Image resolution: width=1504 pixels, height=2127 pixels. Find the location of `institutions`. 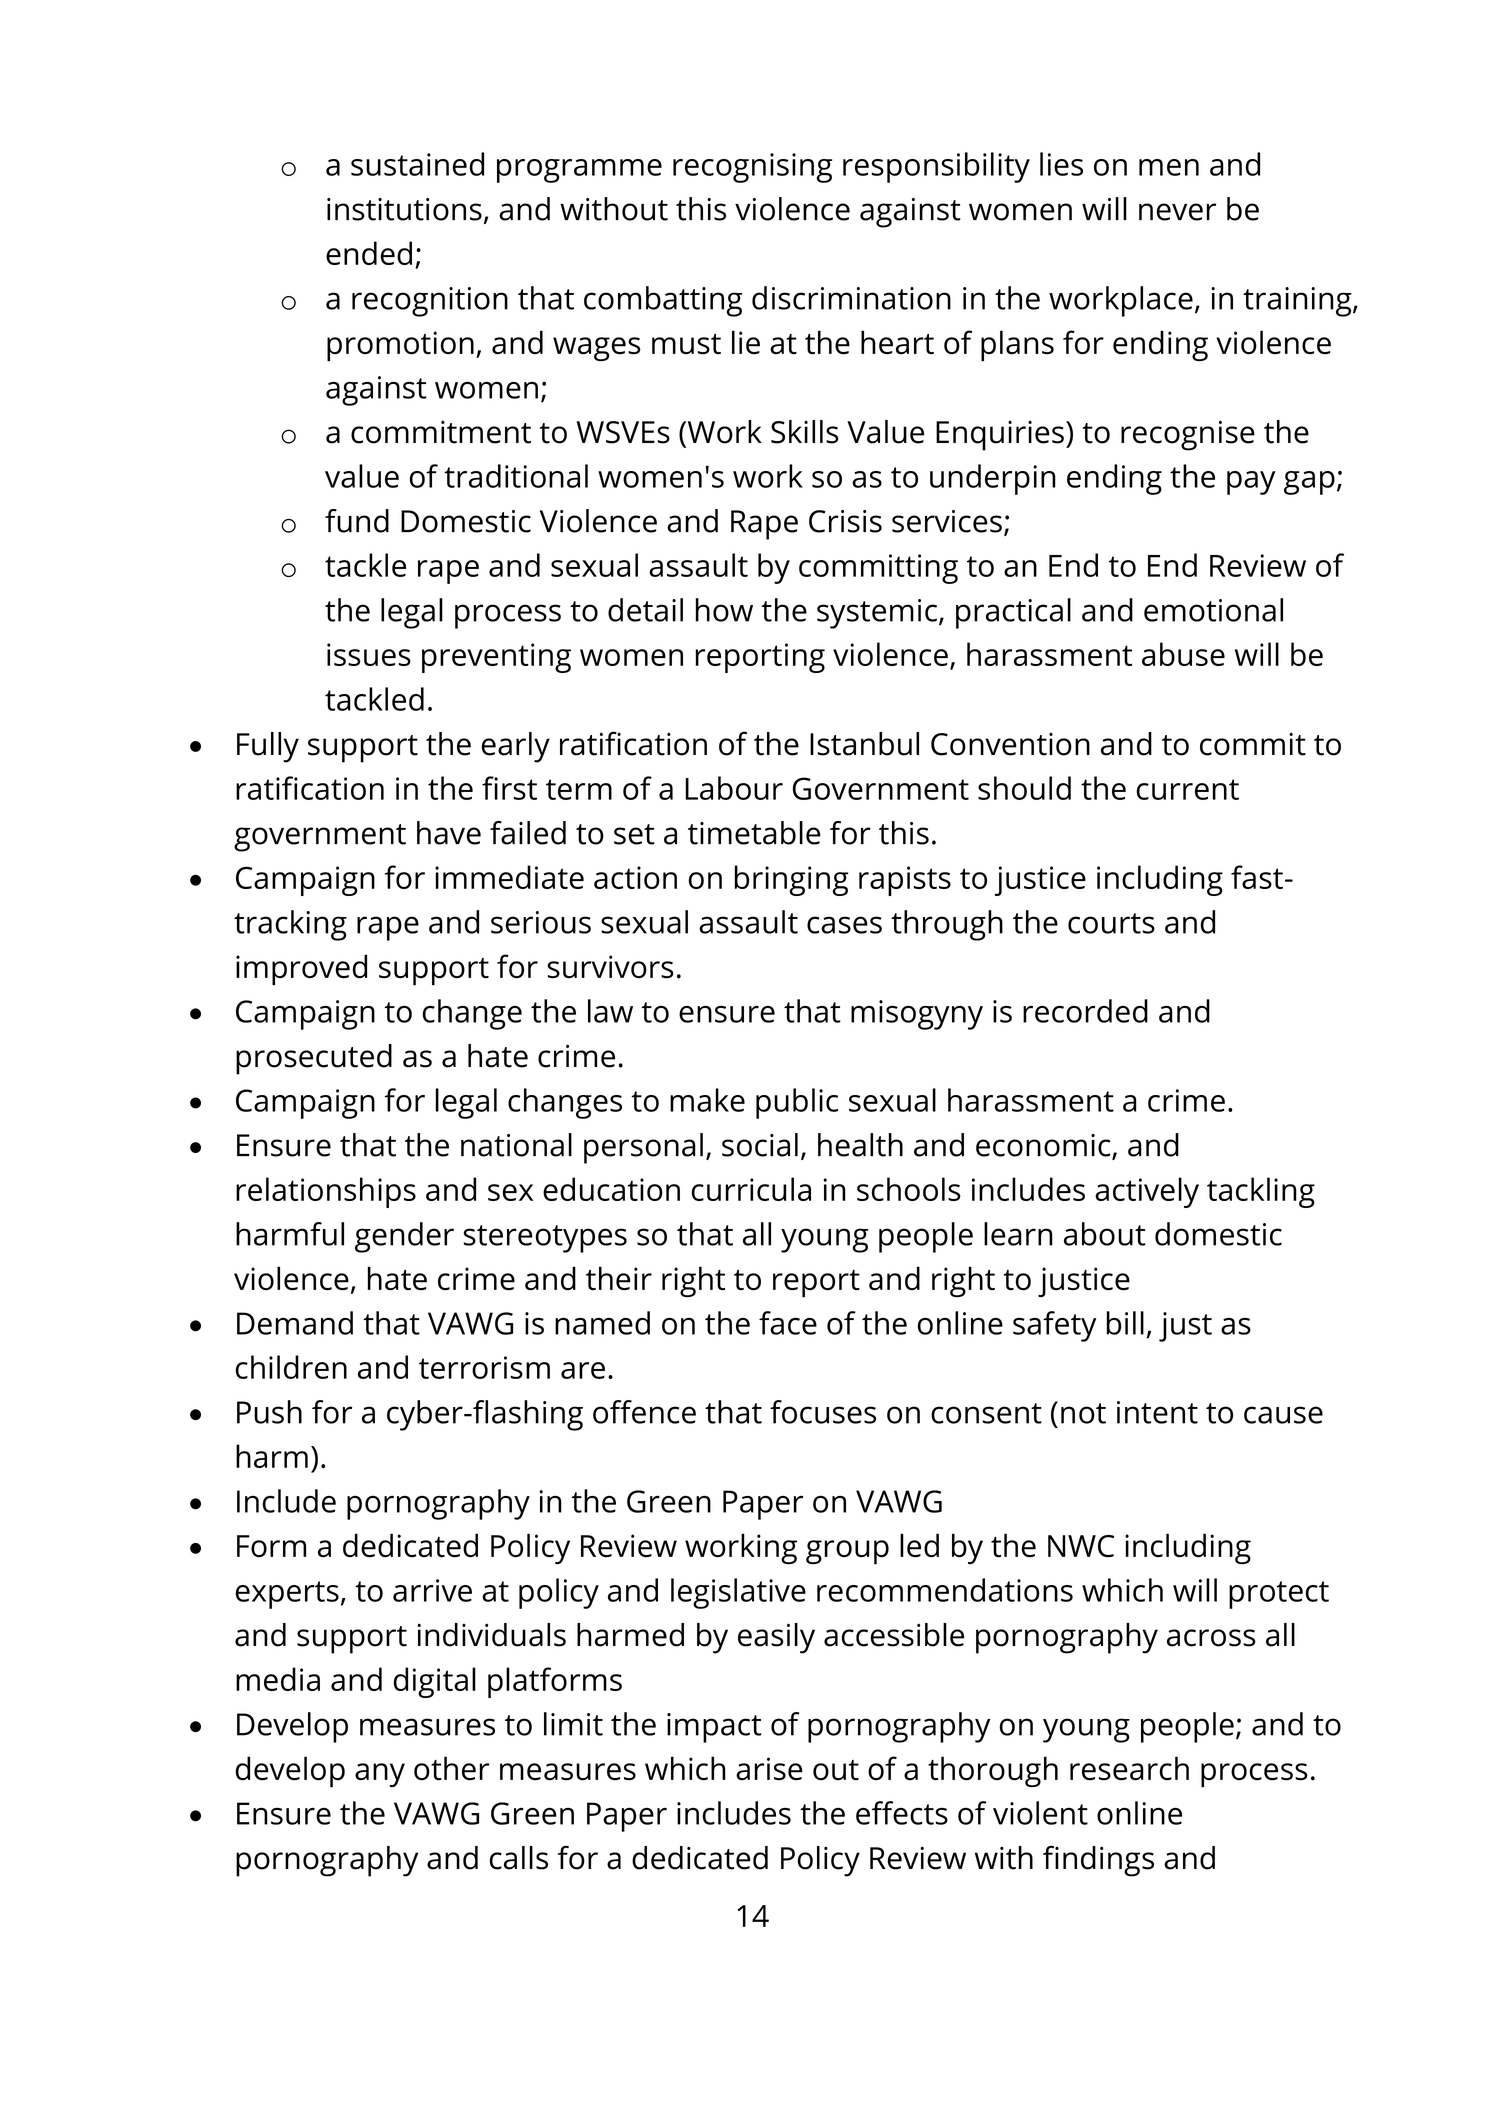

institutions is located at coordinates (404, 209).
